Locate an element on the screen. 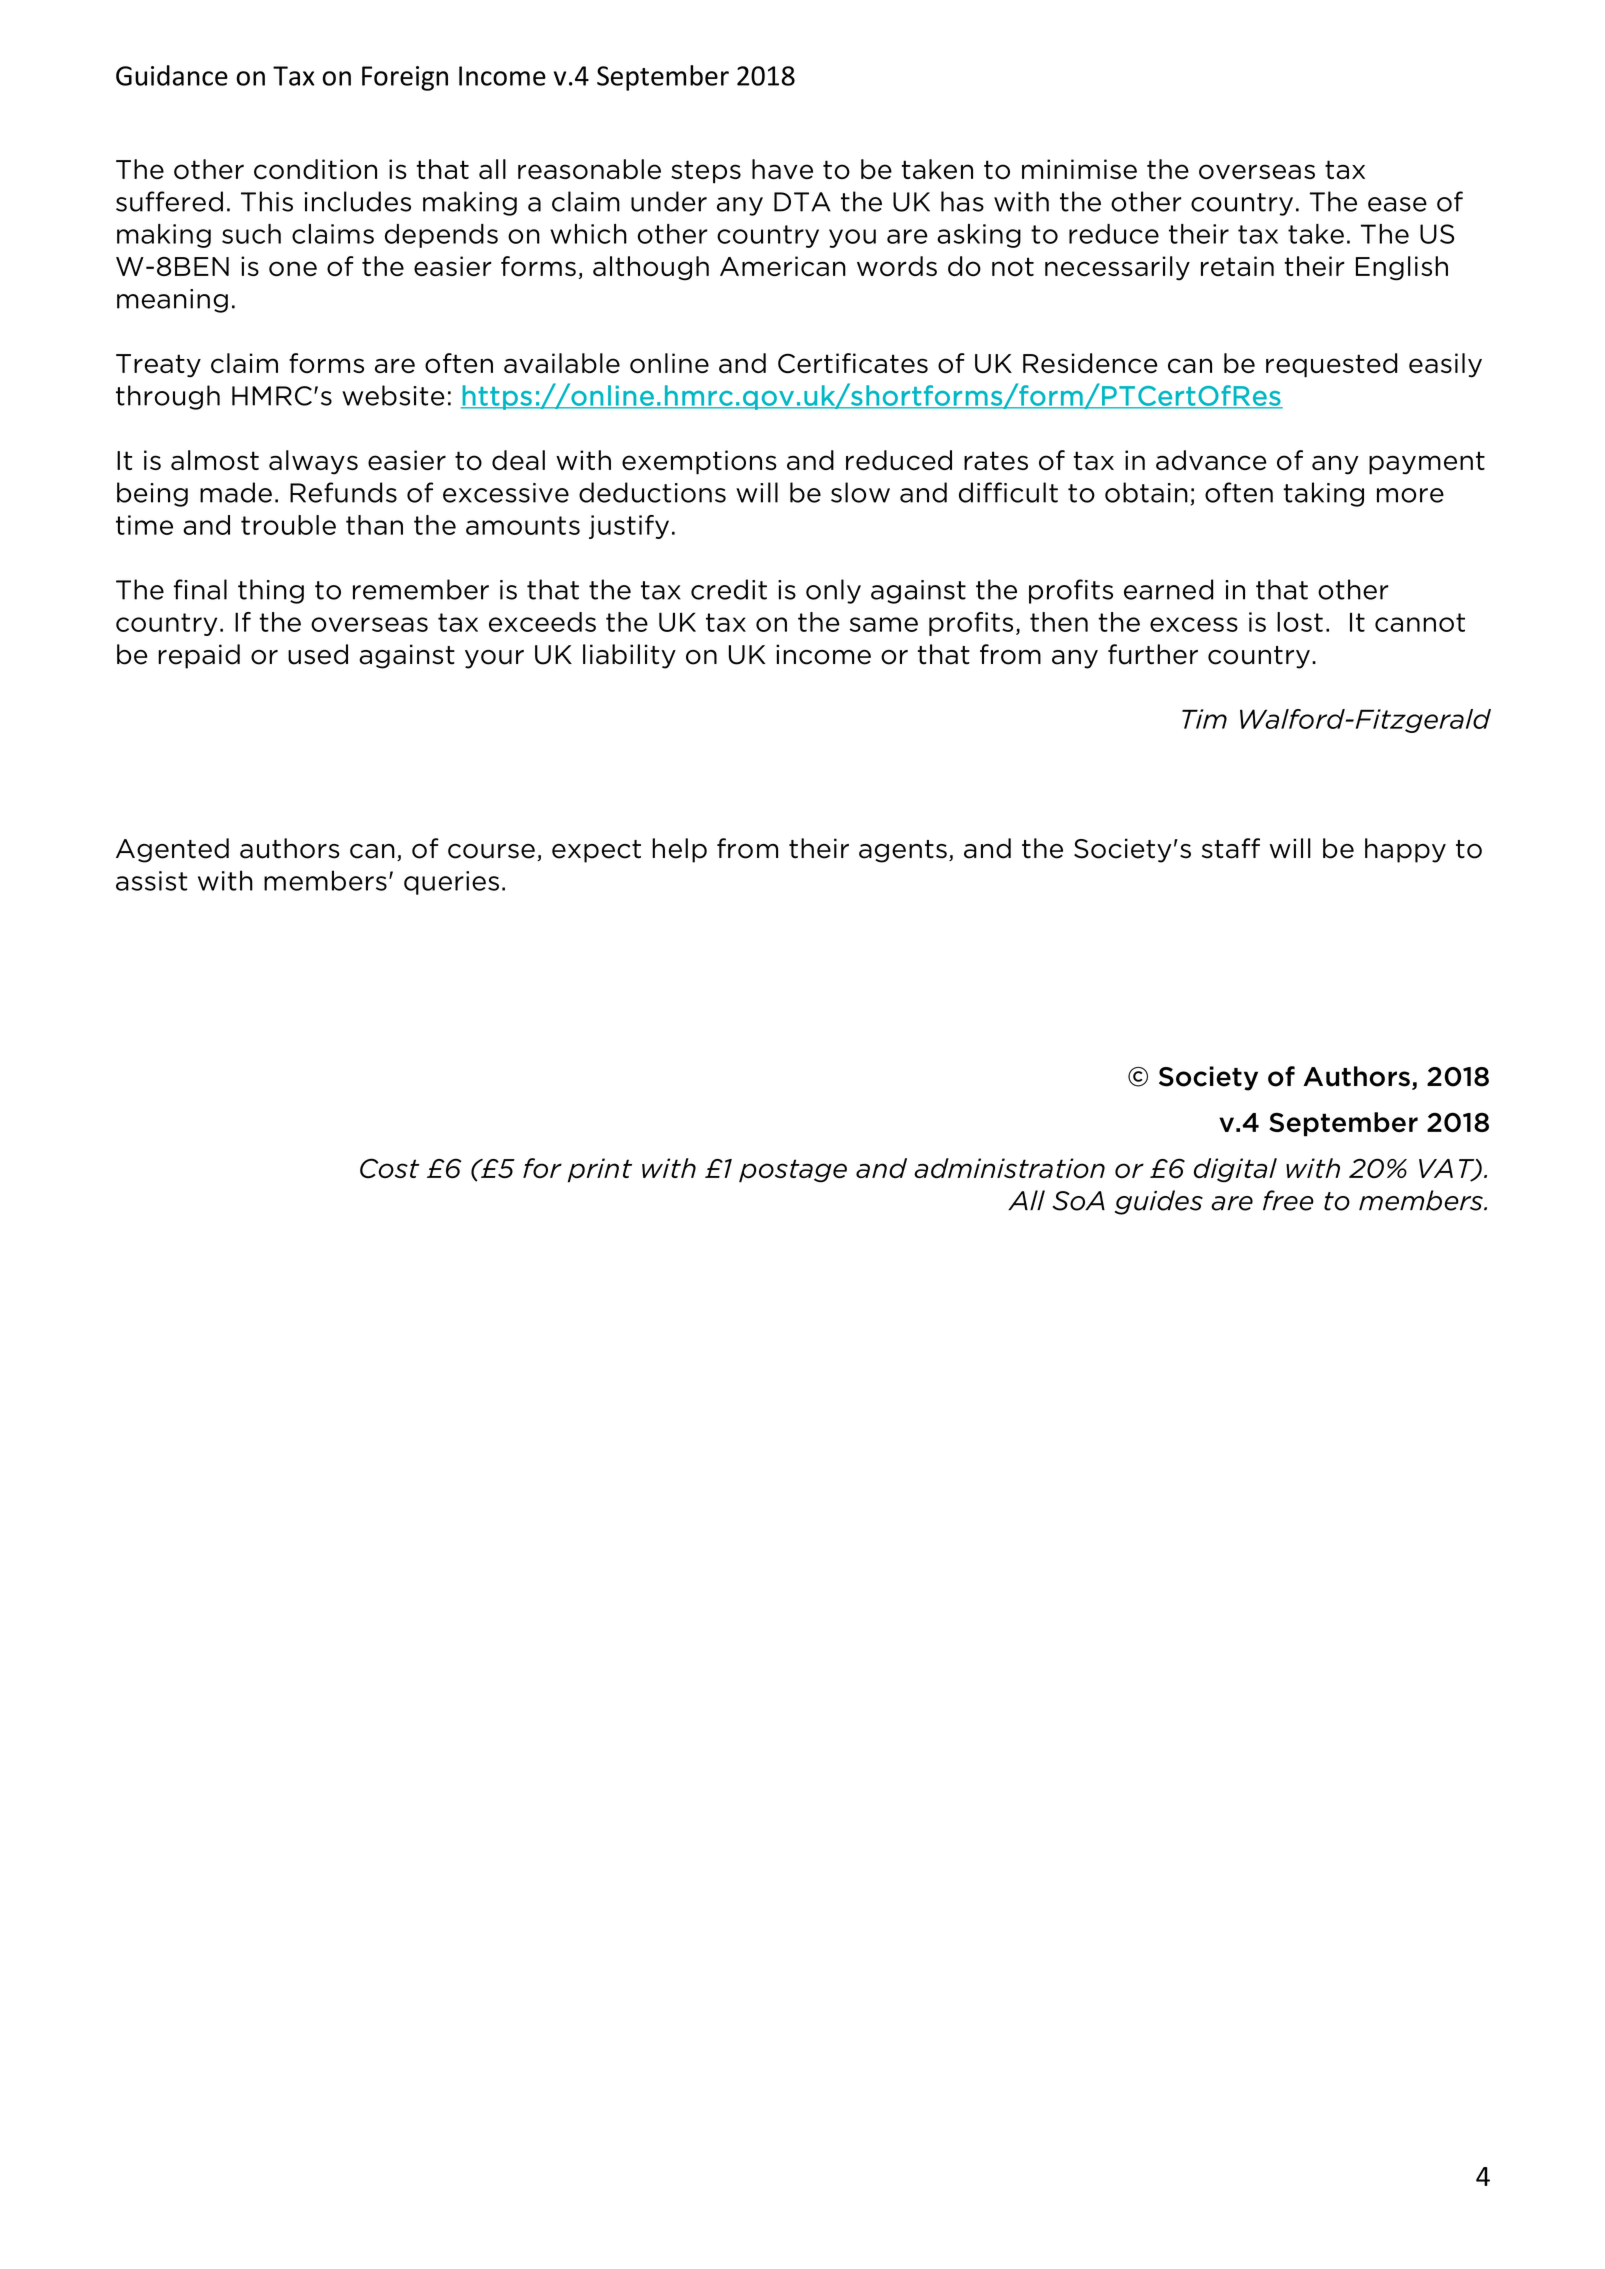 The height and width of the screenshot is (2269, 1605). Cost is located at coordinates (390, 1168).
